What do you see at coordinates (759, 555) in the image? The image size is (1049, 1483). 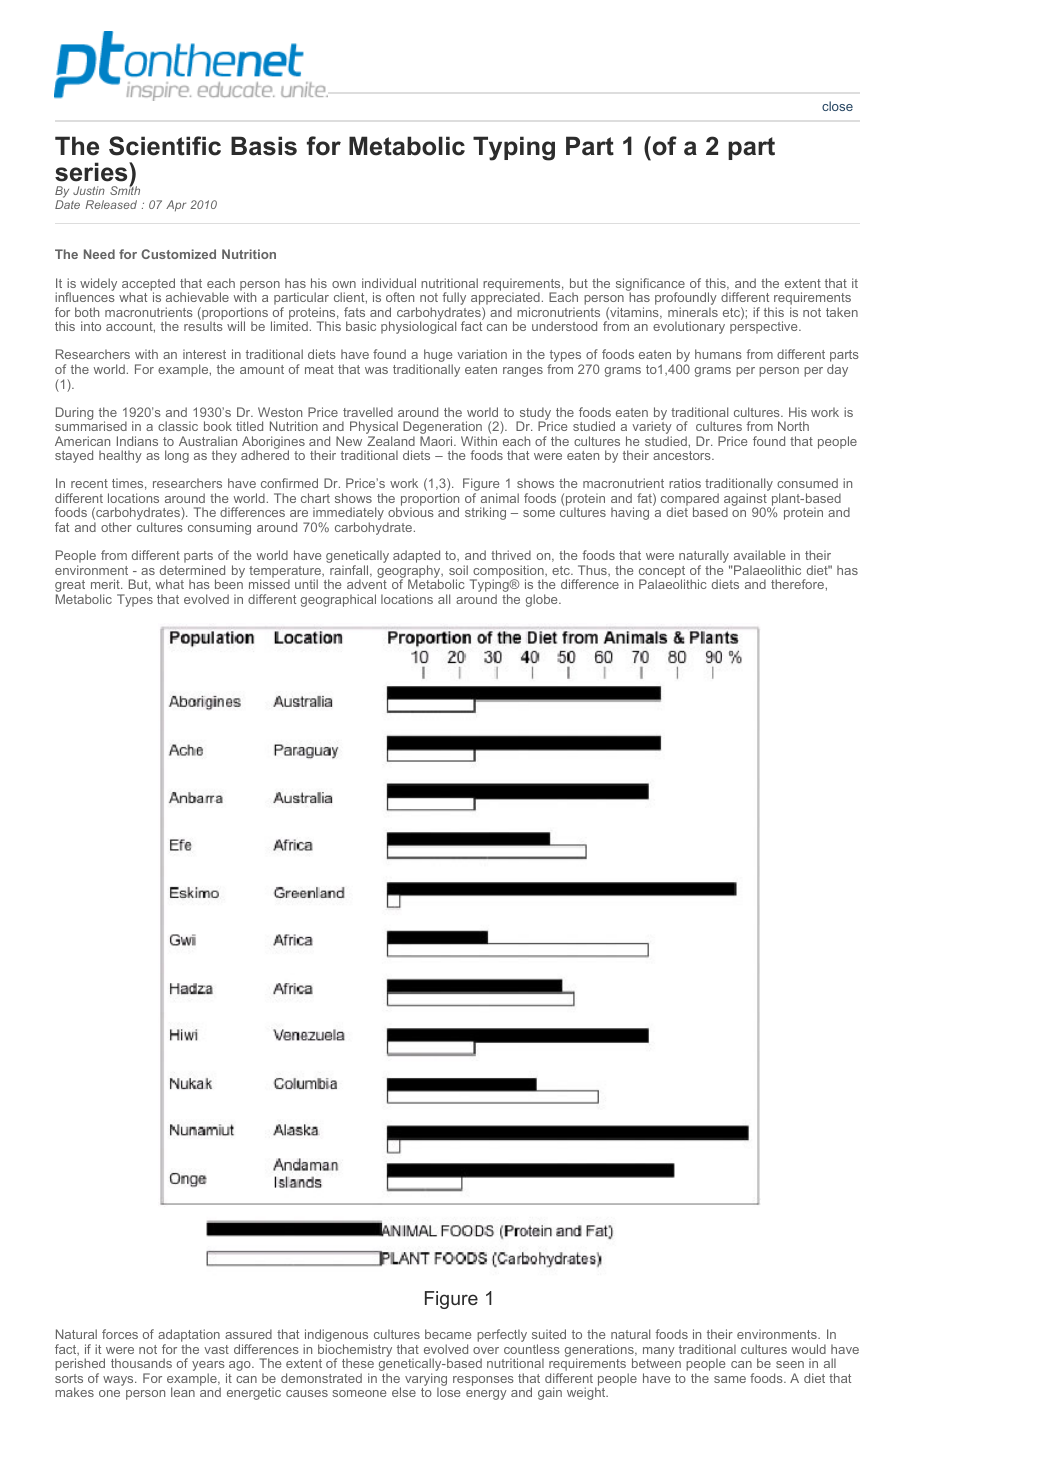 I see `available` at bounding box center [759, 555].
